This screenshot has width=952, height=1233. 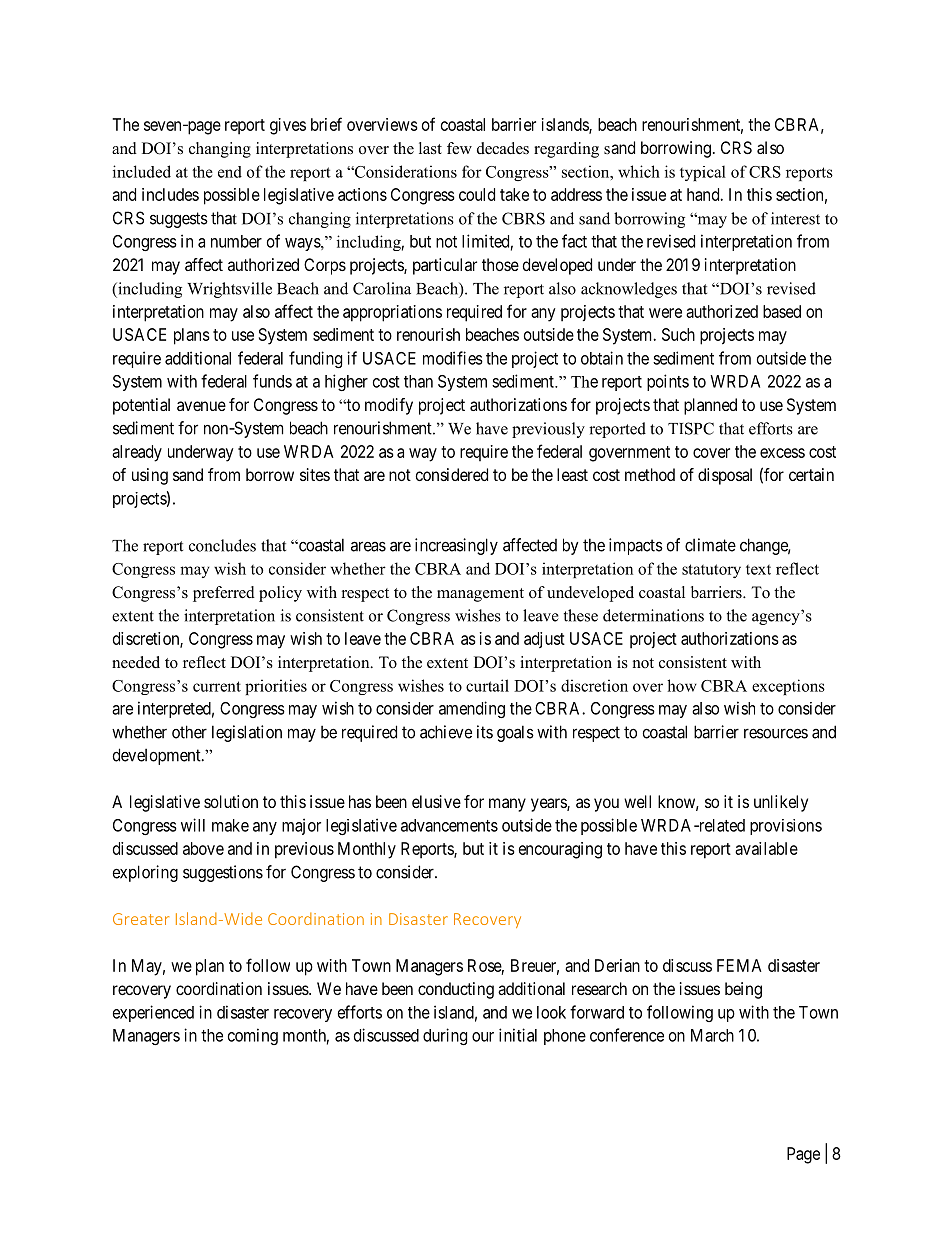 What do you see at coordinates (170, 194) in the screenshot?
I see `includes` at bounding box center [170, 194].
